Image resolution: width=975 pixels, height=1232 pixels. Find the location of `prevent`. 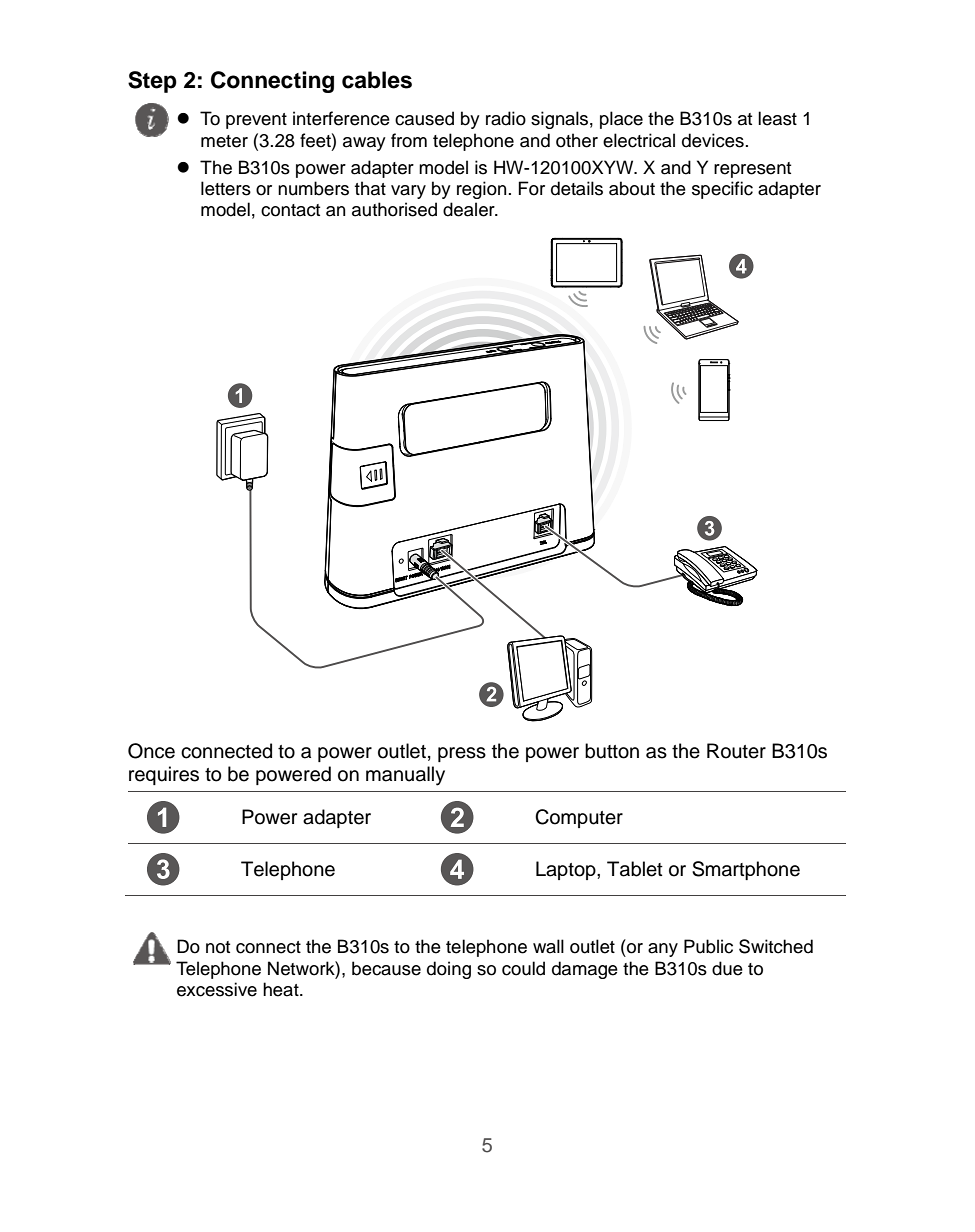

prevent is located at coordinates (256, 121).
